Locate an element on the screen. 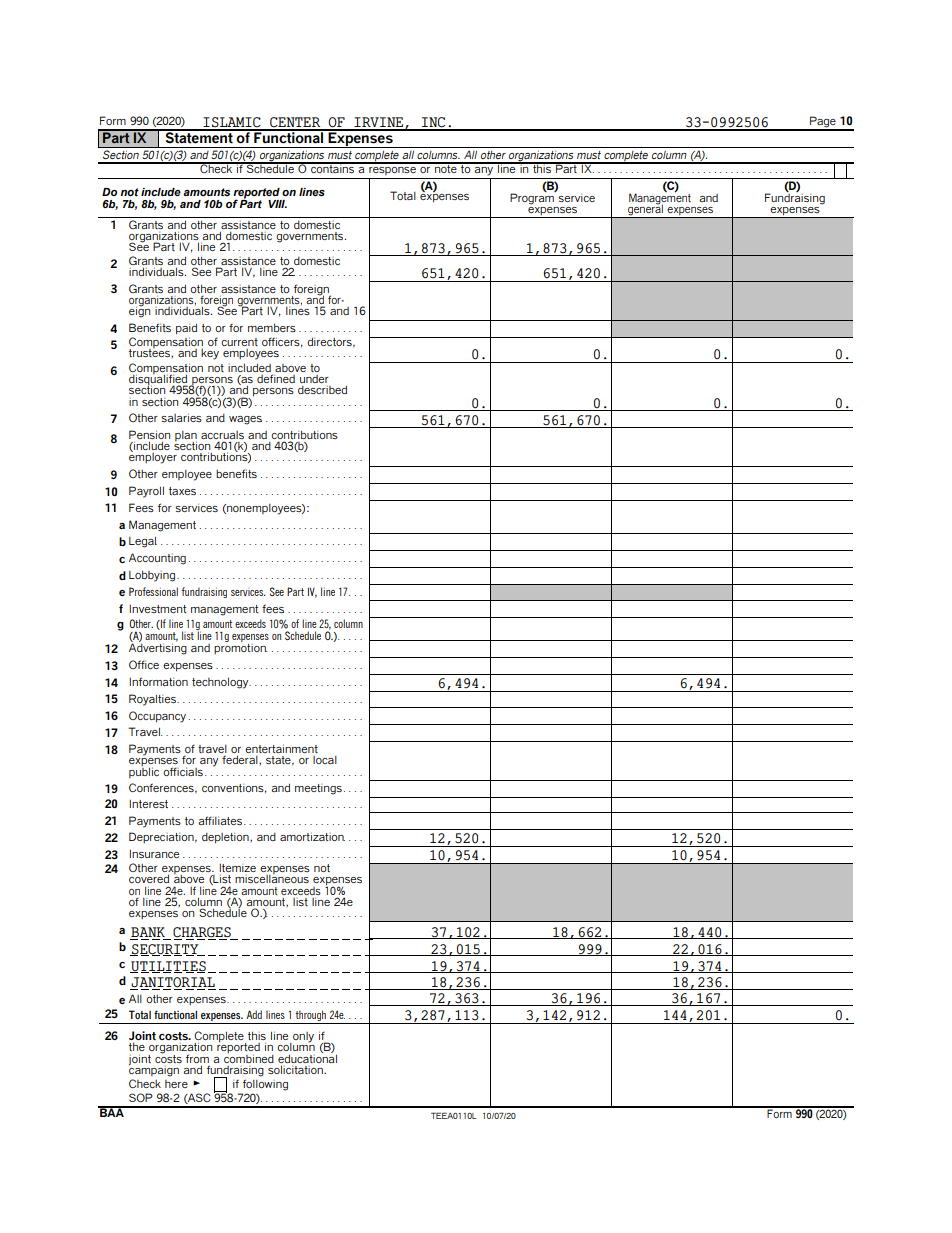  from is located at coordinates (198, 1060).
